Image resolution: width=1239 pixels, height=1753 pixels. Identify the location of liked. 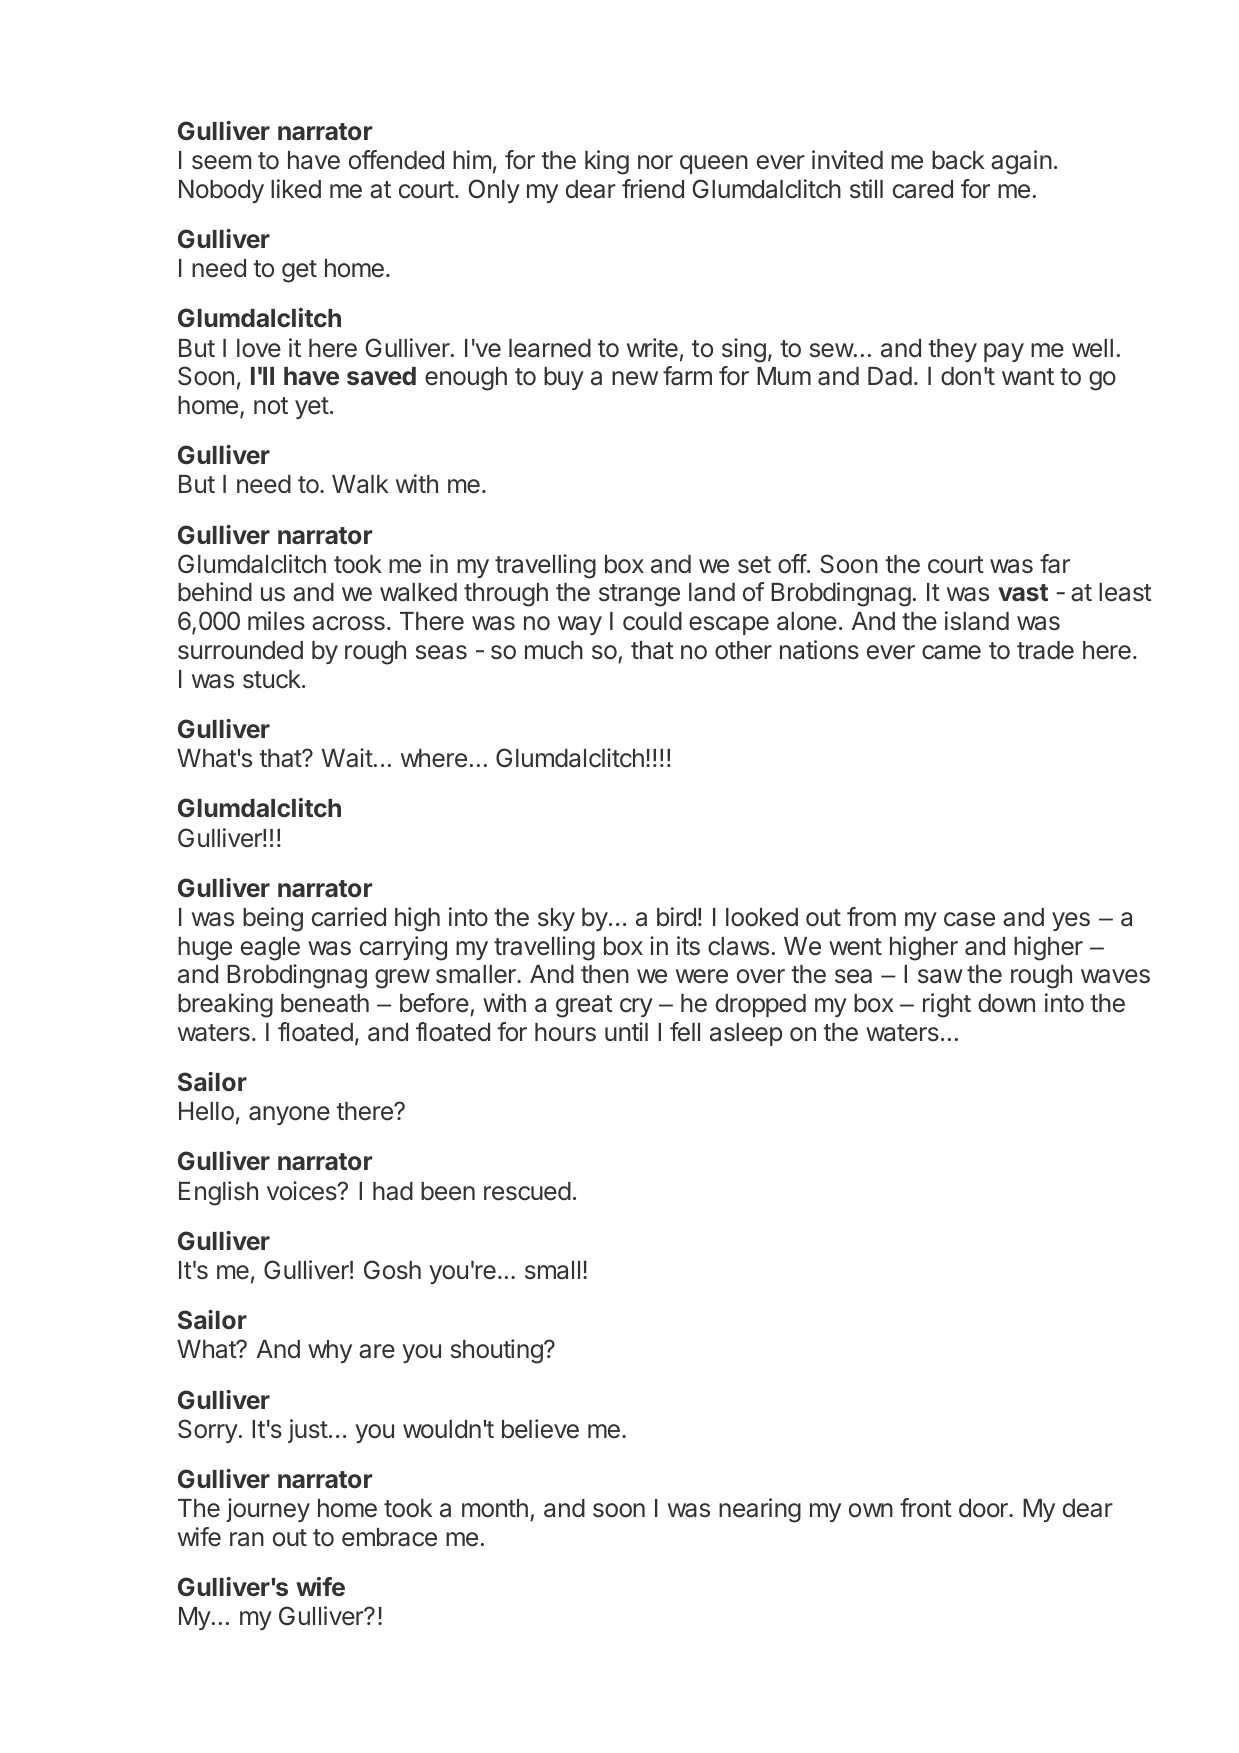
(296, 189).
